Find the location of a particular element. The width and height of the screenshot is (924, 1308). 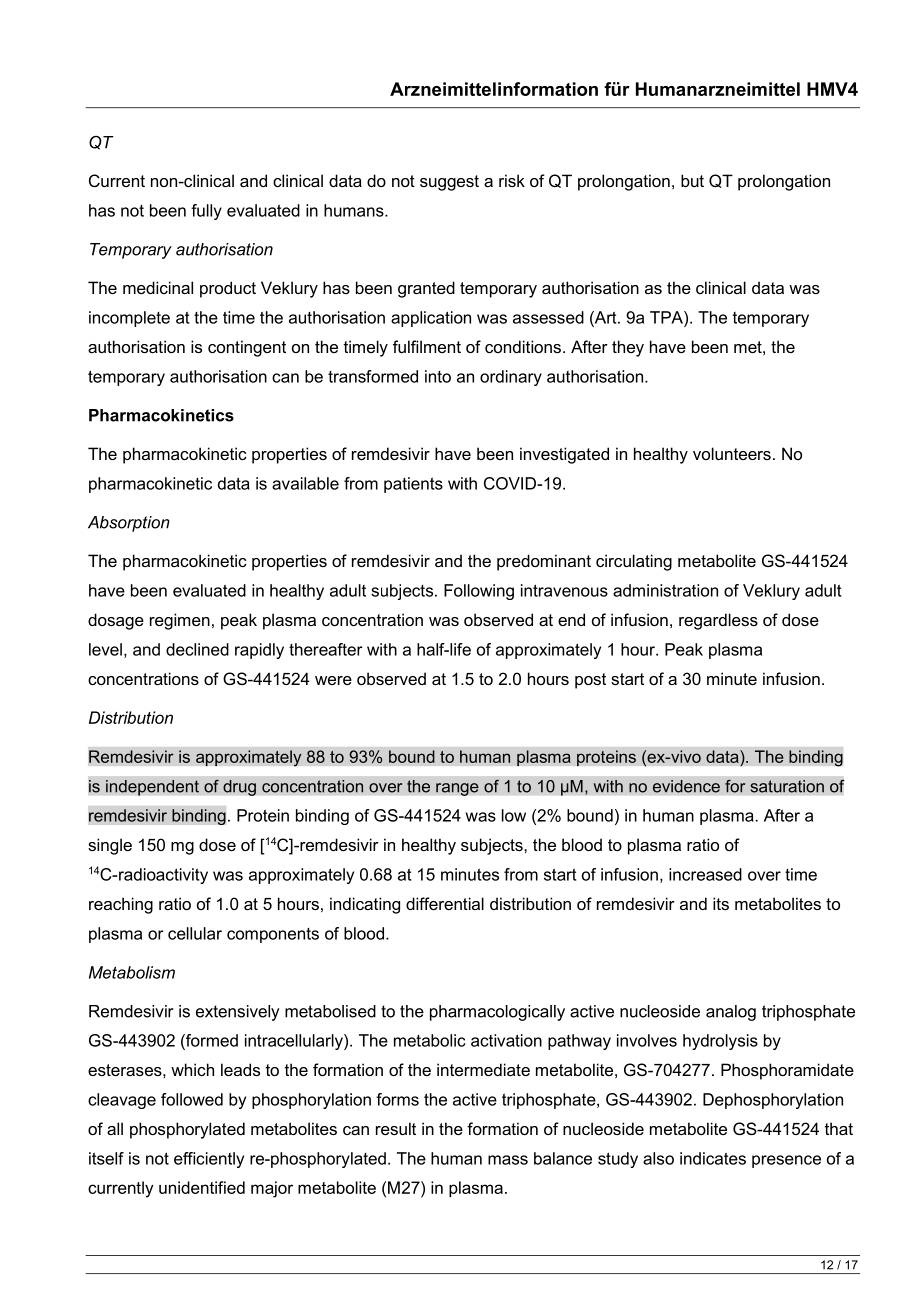

efficiently is located at coordinates (209, 1160).
